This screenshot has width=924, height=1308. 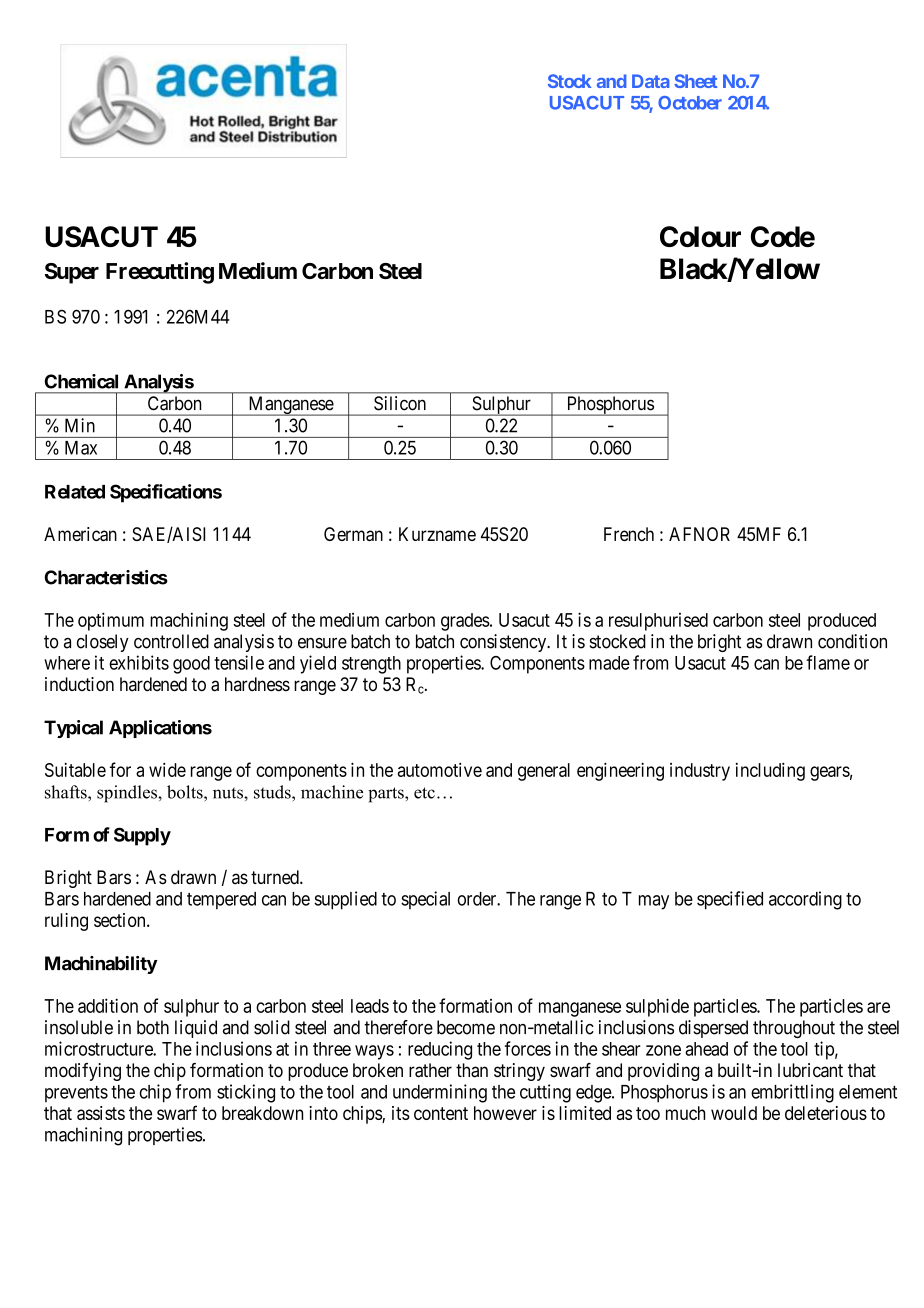 What do you see at coordinates (101, 1113) in the screenshot?
I see `assists` at bounding box center [101, 1113].
